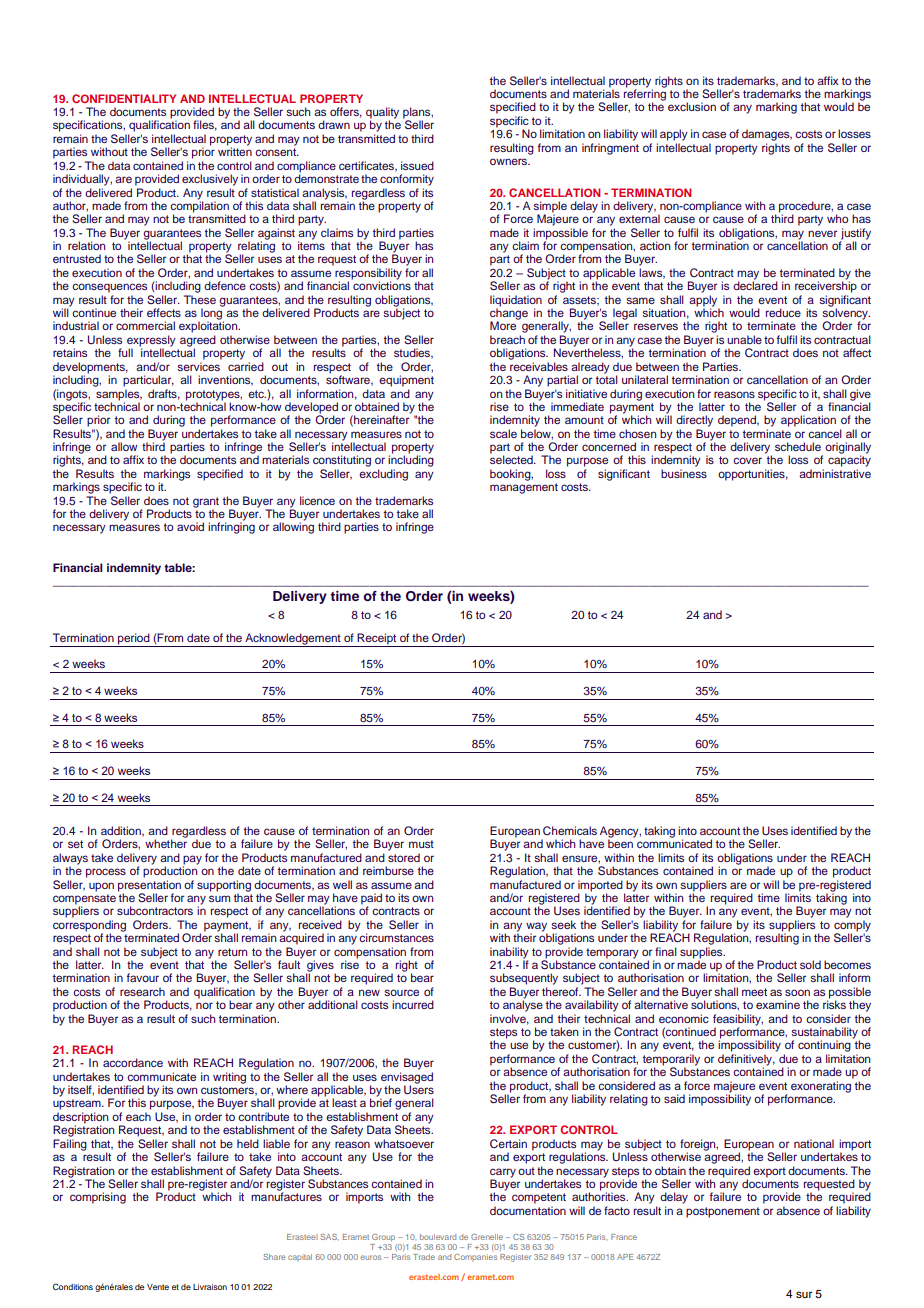 The height and width of the screenshot is (1308, 924). Describe the element at coordinates (149, 887) in the screenshot. I see `presentation` at that location.
